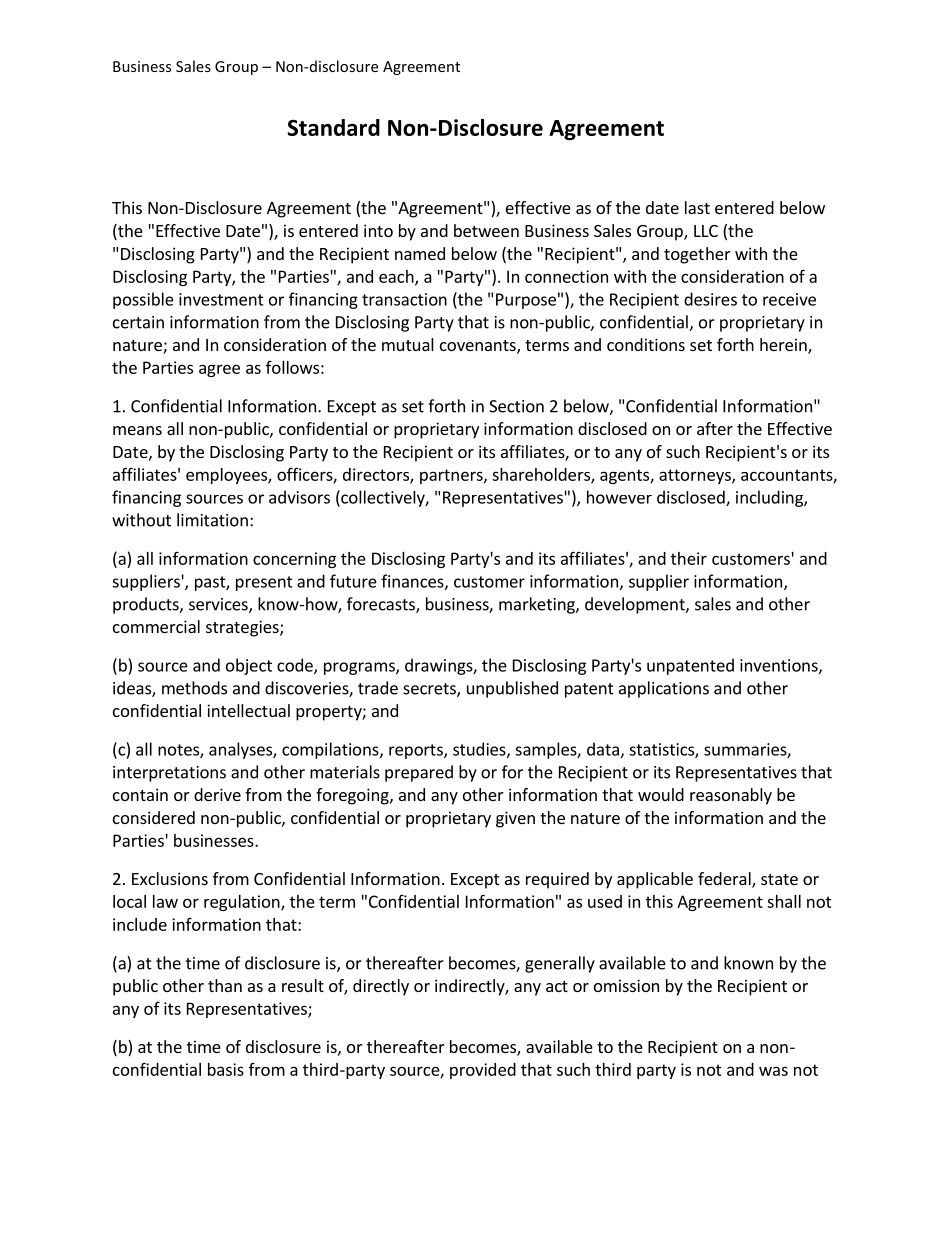  Describe the element at coordinates (137, 430) in the screenshot. I see `means` at that location.
